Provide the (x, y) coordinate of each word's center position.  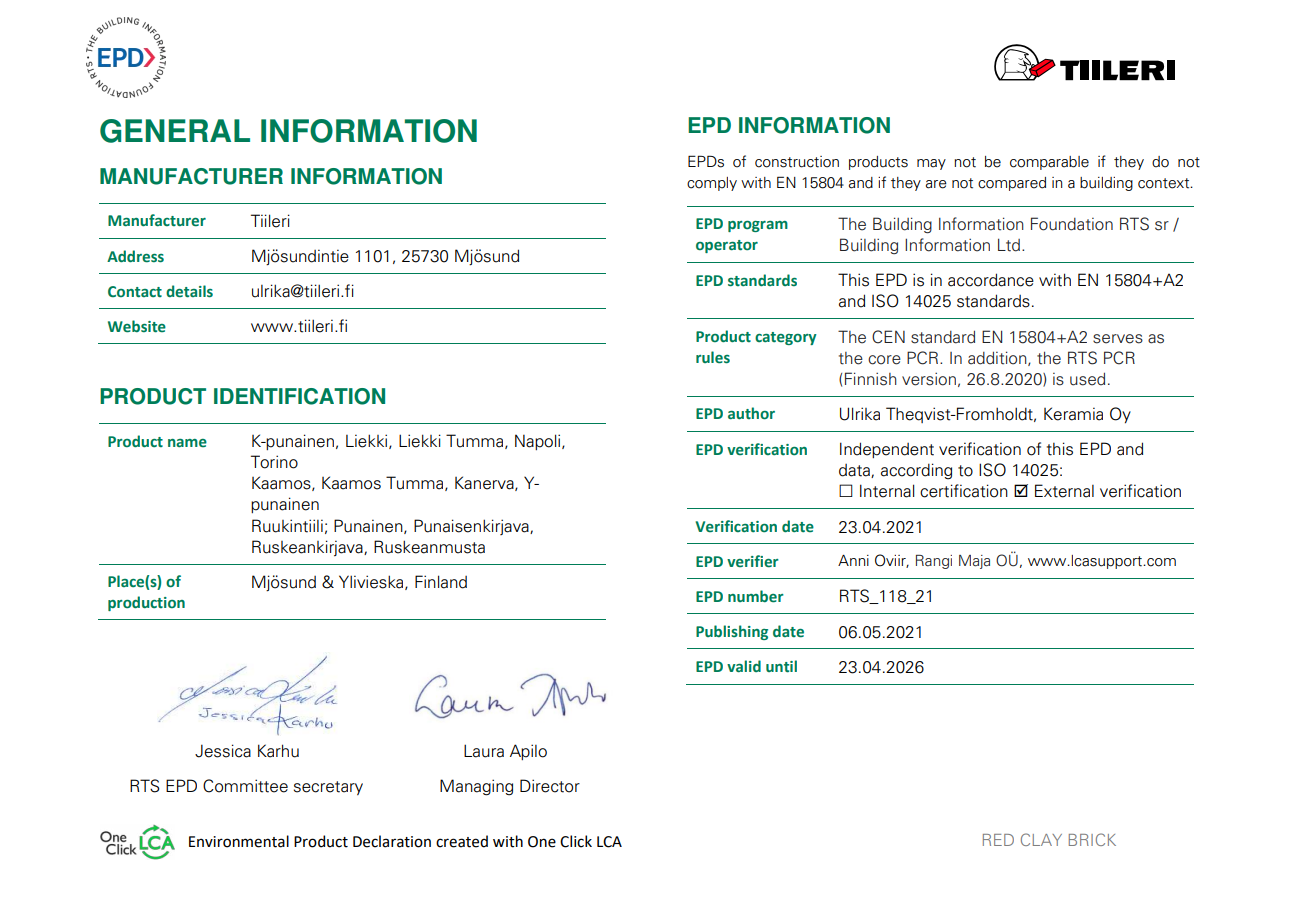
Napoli (539, 442)
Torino (274, 462)
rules (713, 357)
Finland (441, 582)
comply (712, 184)
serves (1118, 339)
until (781, 666)
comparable (1049, 163)
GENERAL (175, 131)
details (189, 291)
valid (744, 666)
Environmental (239, 841)
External (1064, 491)
